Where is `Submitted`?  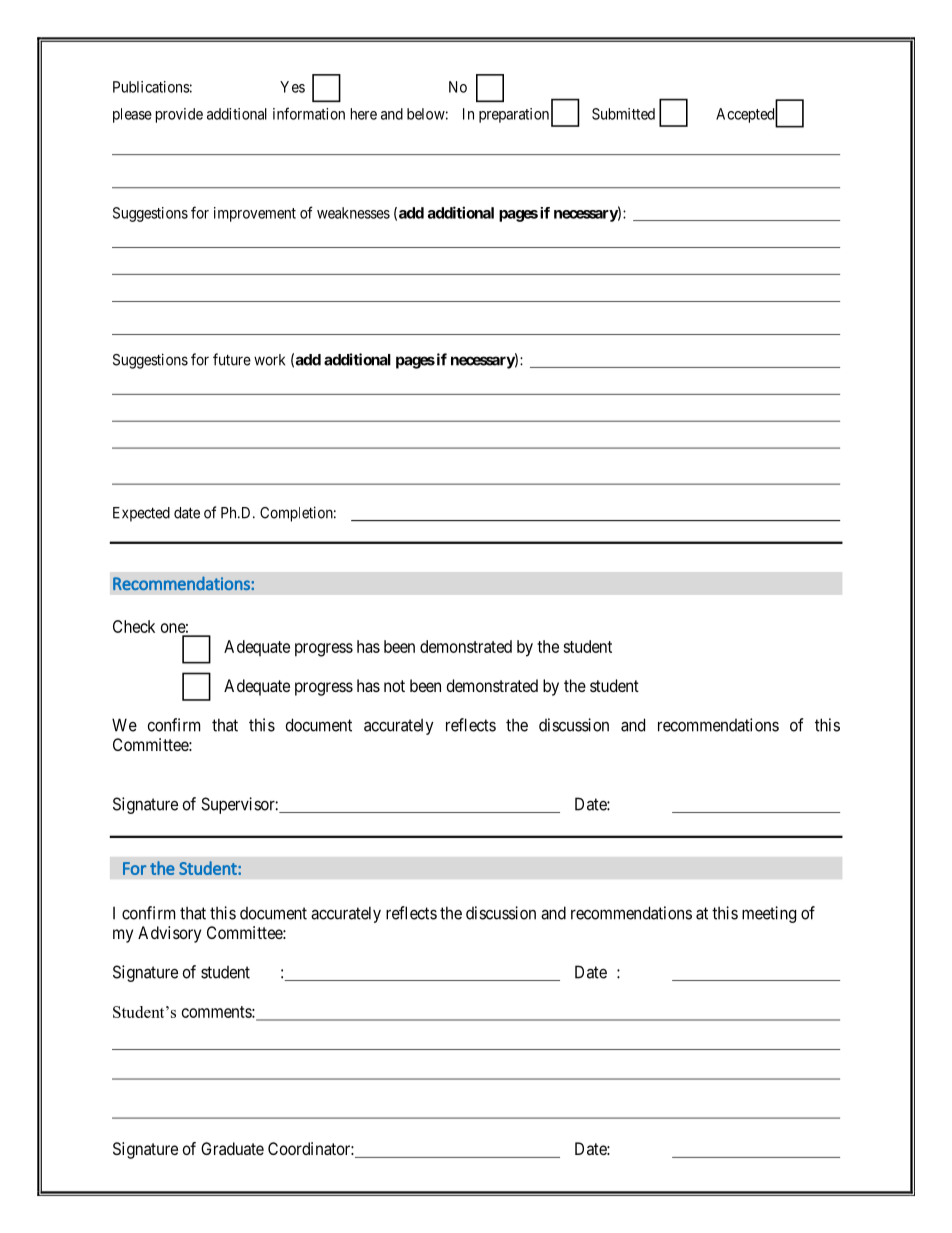
Submitted is located at coordinates (623, 114).
